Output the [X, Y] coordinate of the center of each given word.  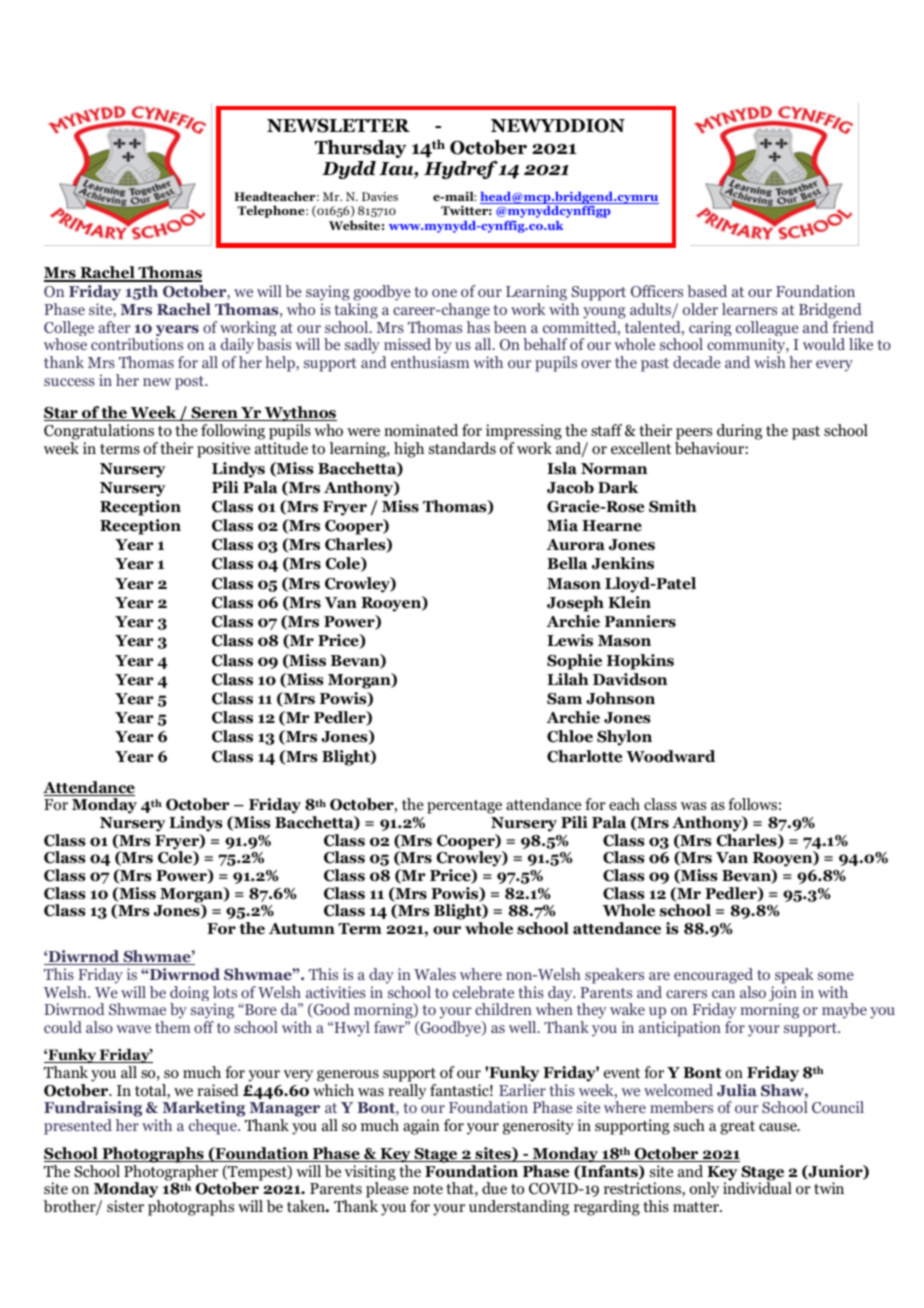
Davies [380, 196]
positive [223, 450]
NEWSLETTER [338, 125]
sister [125, 1206]
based [707, 291]
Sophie [574, 662]
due [494, 1188]
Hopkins [640, 662]
